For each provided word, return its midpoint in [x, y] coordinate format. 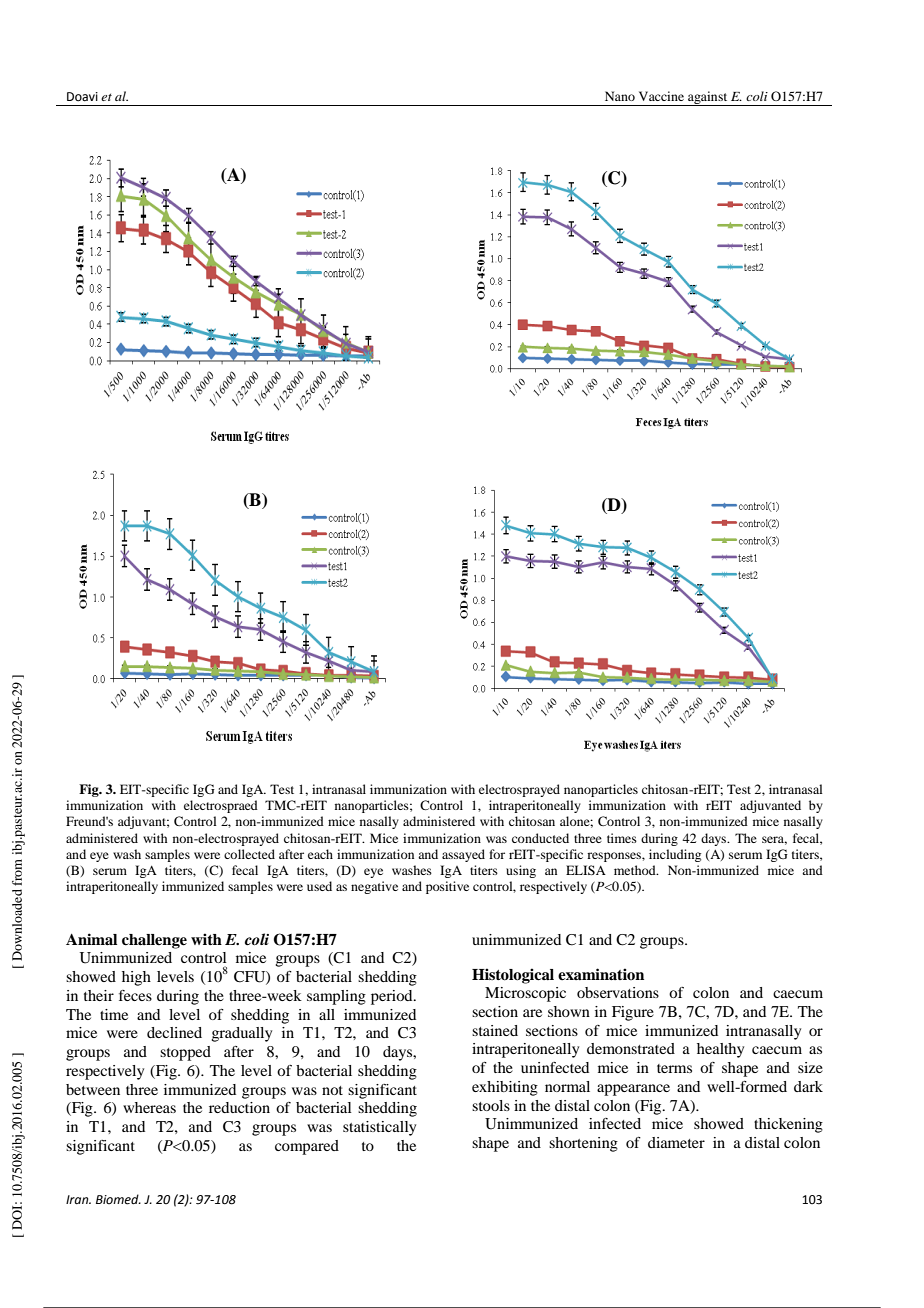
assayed [463, 855]
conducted [540, 838]
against [708, 98]
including [675, 855]
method [636, 870]
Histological [513, 976]
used [319, 886]
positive [447, 887]
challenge [154, 941]
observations [618, 992]
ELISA [586, 870]
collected [249, 854]
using [521, 871]
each [320, 854]
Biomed [118, 1199]
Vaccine [661, 96]
